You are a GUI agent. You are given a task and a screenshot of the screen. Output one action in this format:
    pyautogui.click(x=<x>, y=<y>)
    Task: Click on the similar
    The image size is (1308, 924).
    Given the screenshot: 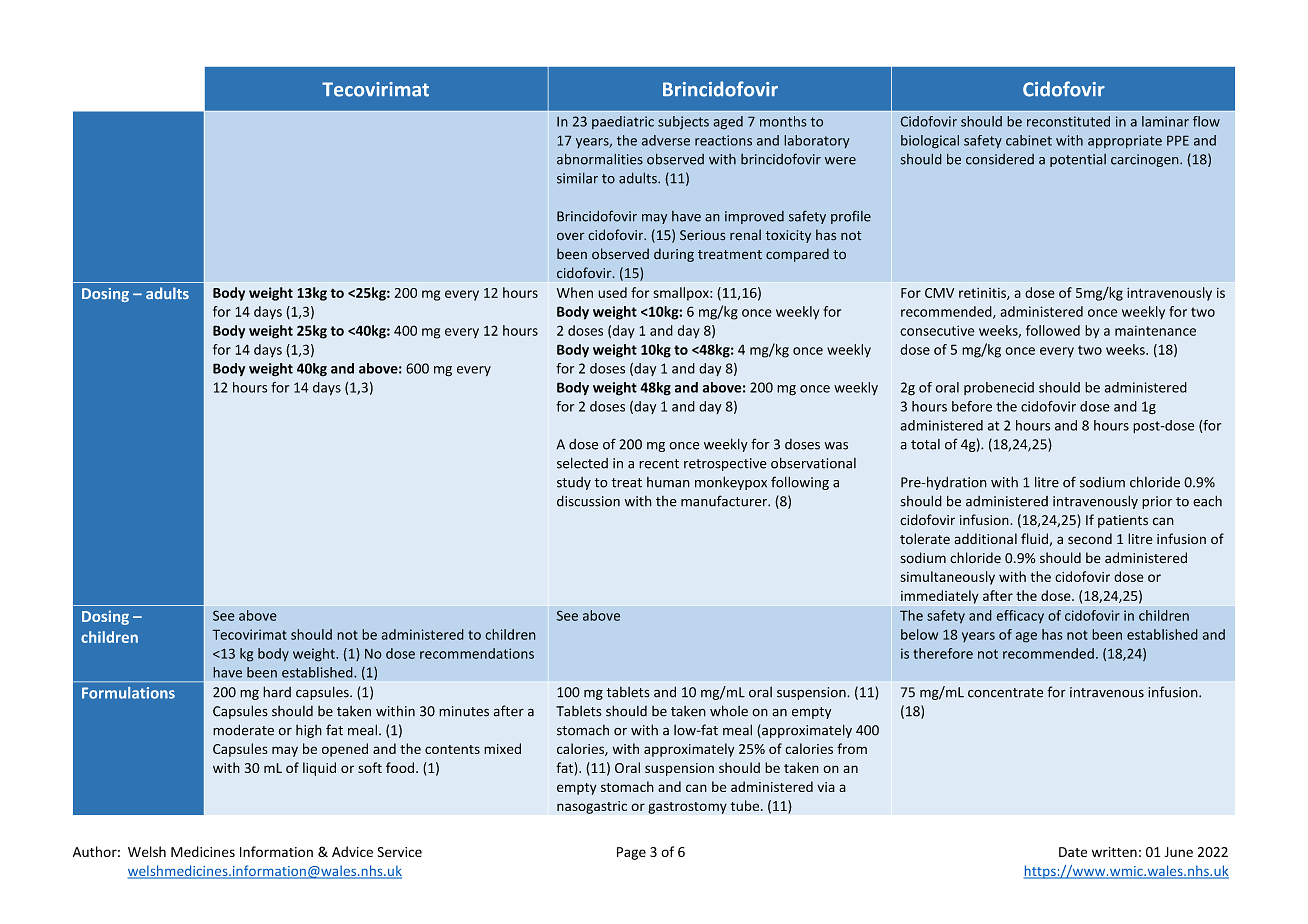 What is the action you would take?
    pyautogui.click(x=577, y=178)
